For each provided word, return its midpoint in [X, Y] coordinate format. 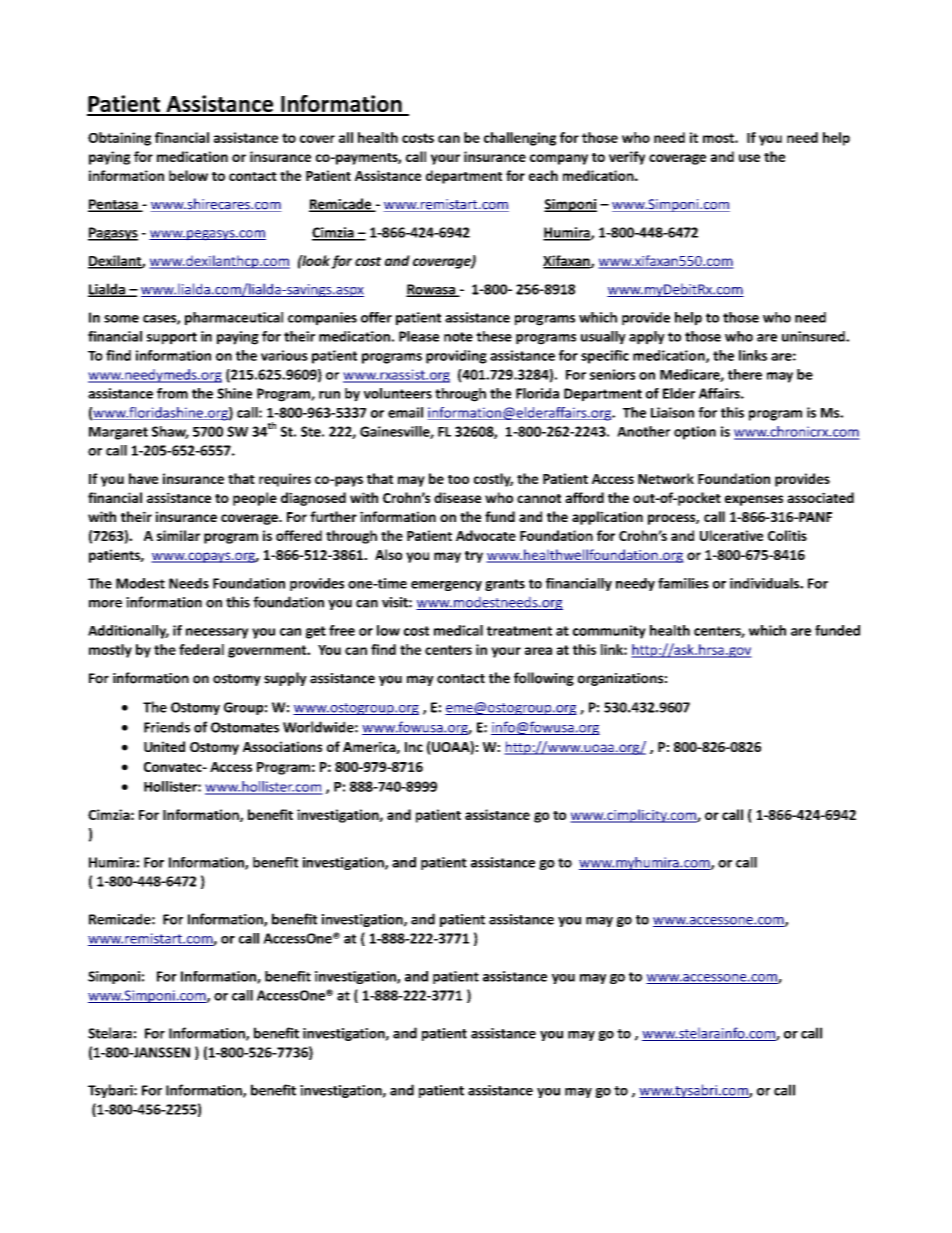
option [695, 433]
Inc [414, 747]
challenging [520, 139]
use [749, 158]
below [188, 175]
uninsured [814, 336]
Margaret [118, 433]
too [458, 479]
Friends [167, 727]
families [683, 583]
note [458, 337]
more [105, 604]
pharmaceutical [234, 319]
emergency [446, 586]
